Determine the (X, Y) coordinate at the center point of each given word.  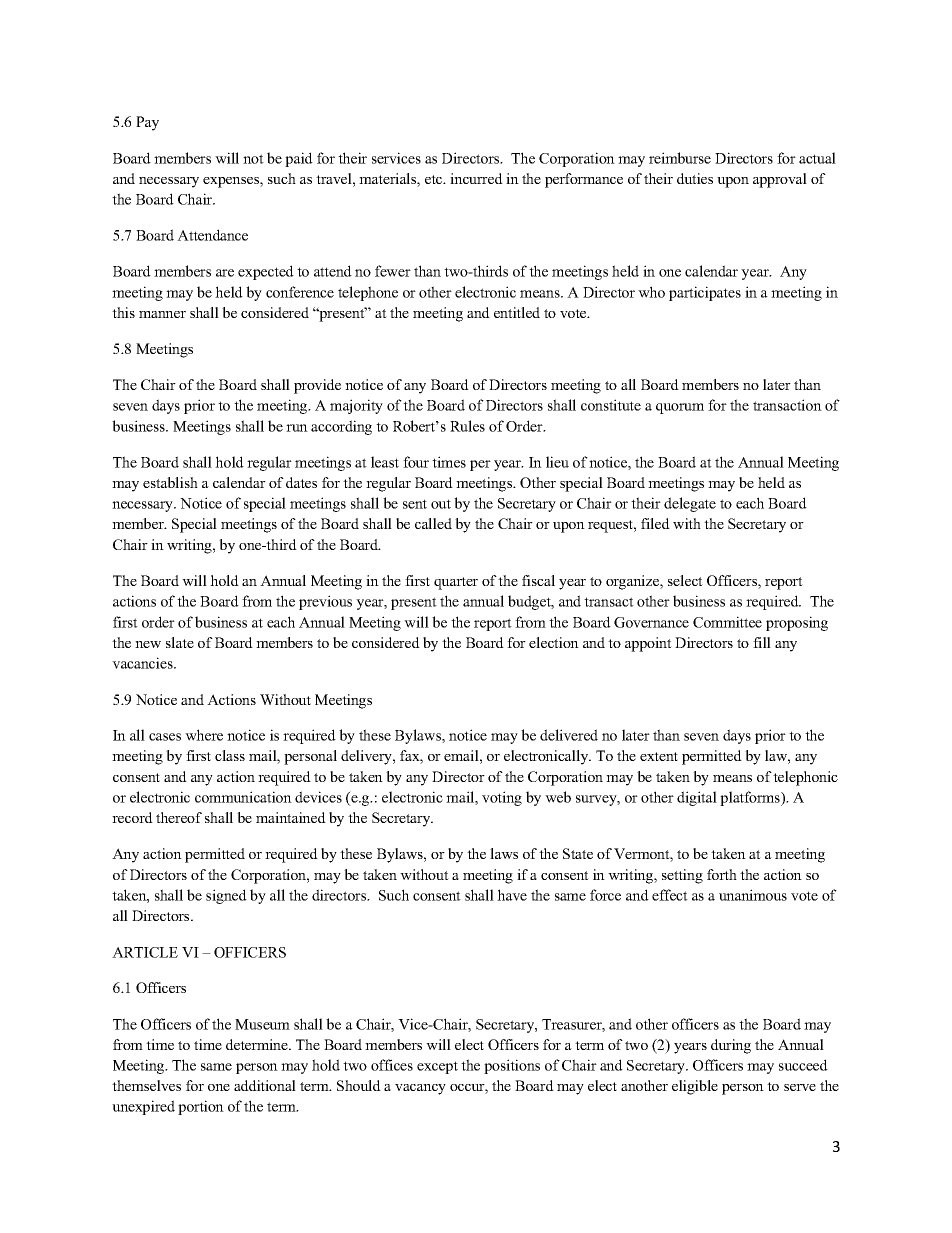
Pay (147, 123)
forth (722, 874)
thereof (179, 817)
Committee (727, 622)
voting (502, 798)
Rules (467, 426)
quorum (680, 408)
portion (201, 1107)
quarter (456, 583)
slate (180, 642)
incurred (476, 178)
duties (695, 178)
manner (162, 314)
